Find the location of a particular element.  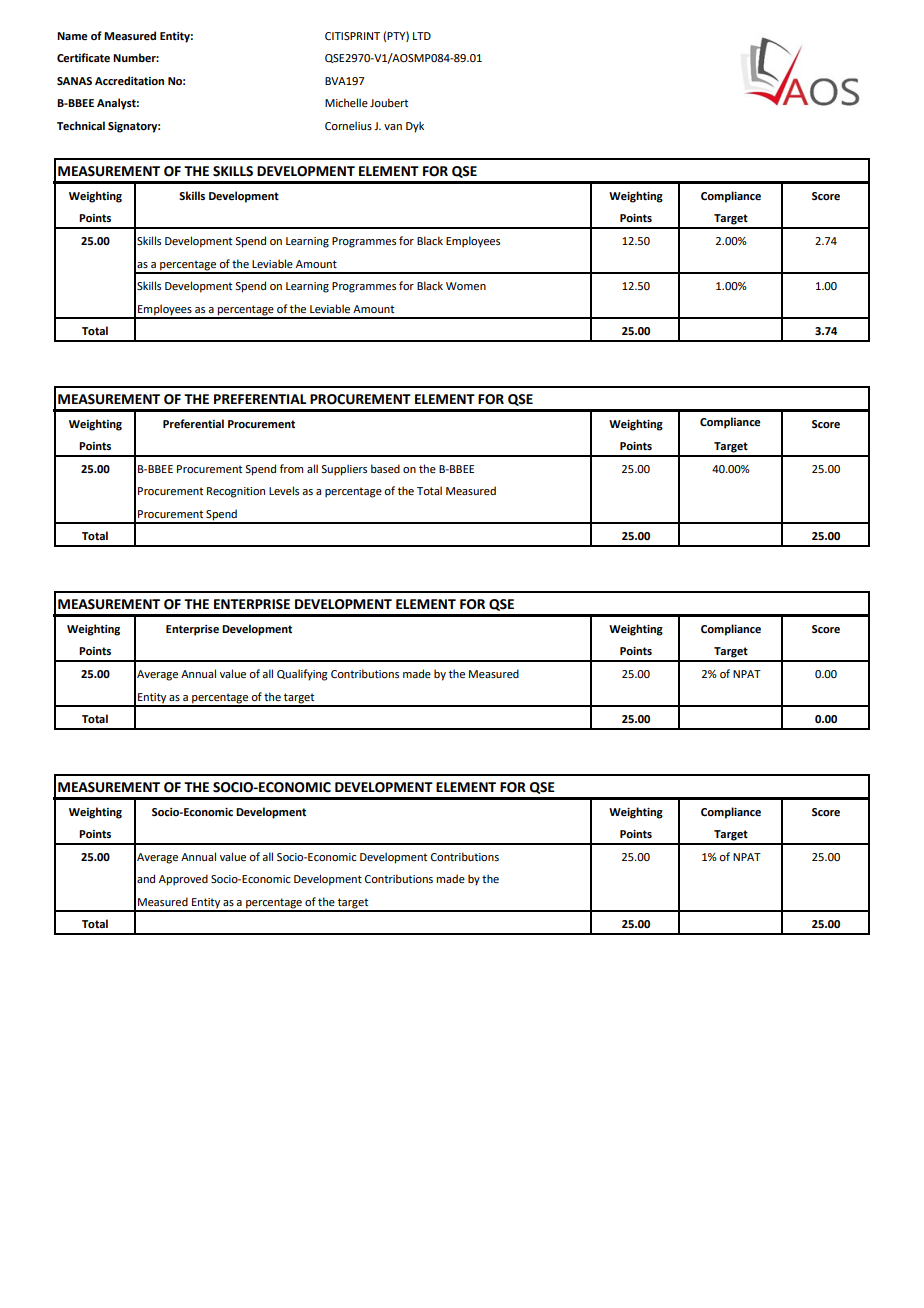

Levels is located at coordinates (284, 490).
